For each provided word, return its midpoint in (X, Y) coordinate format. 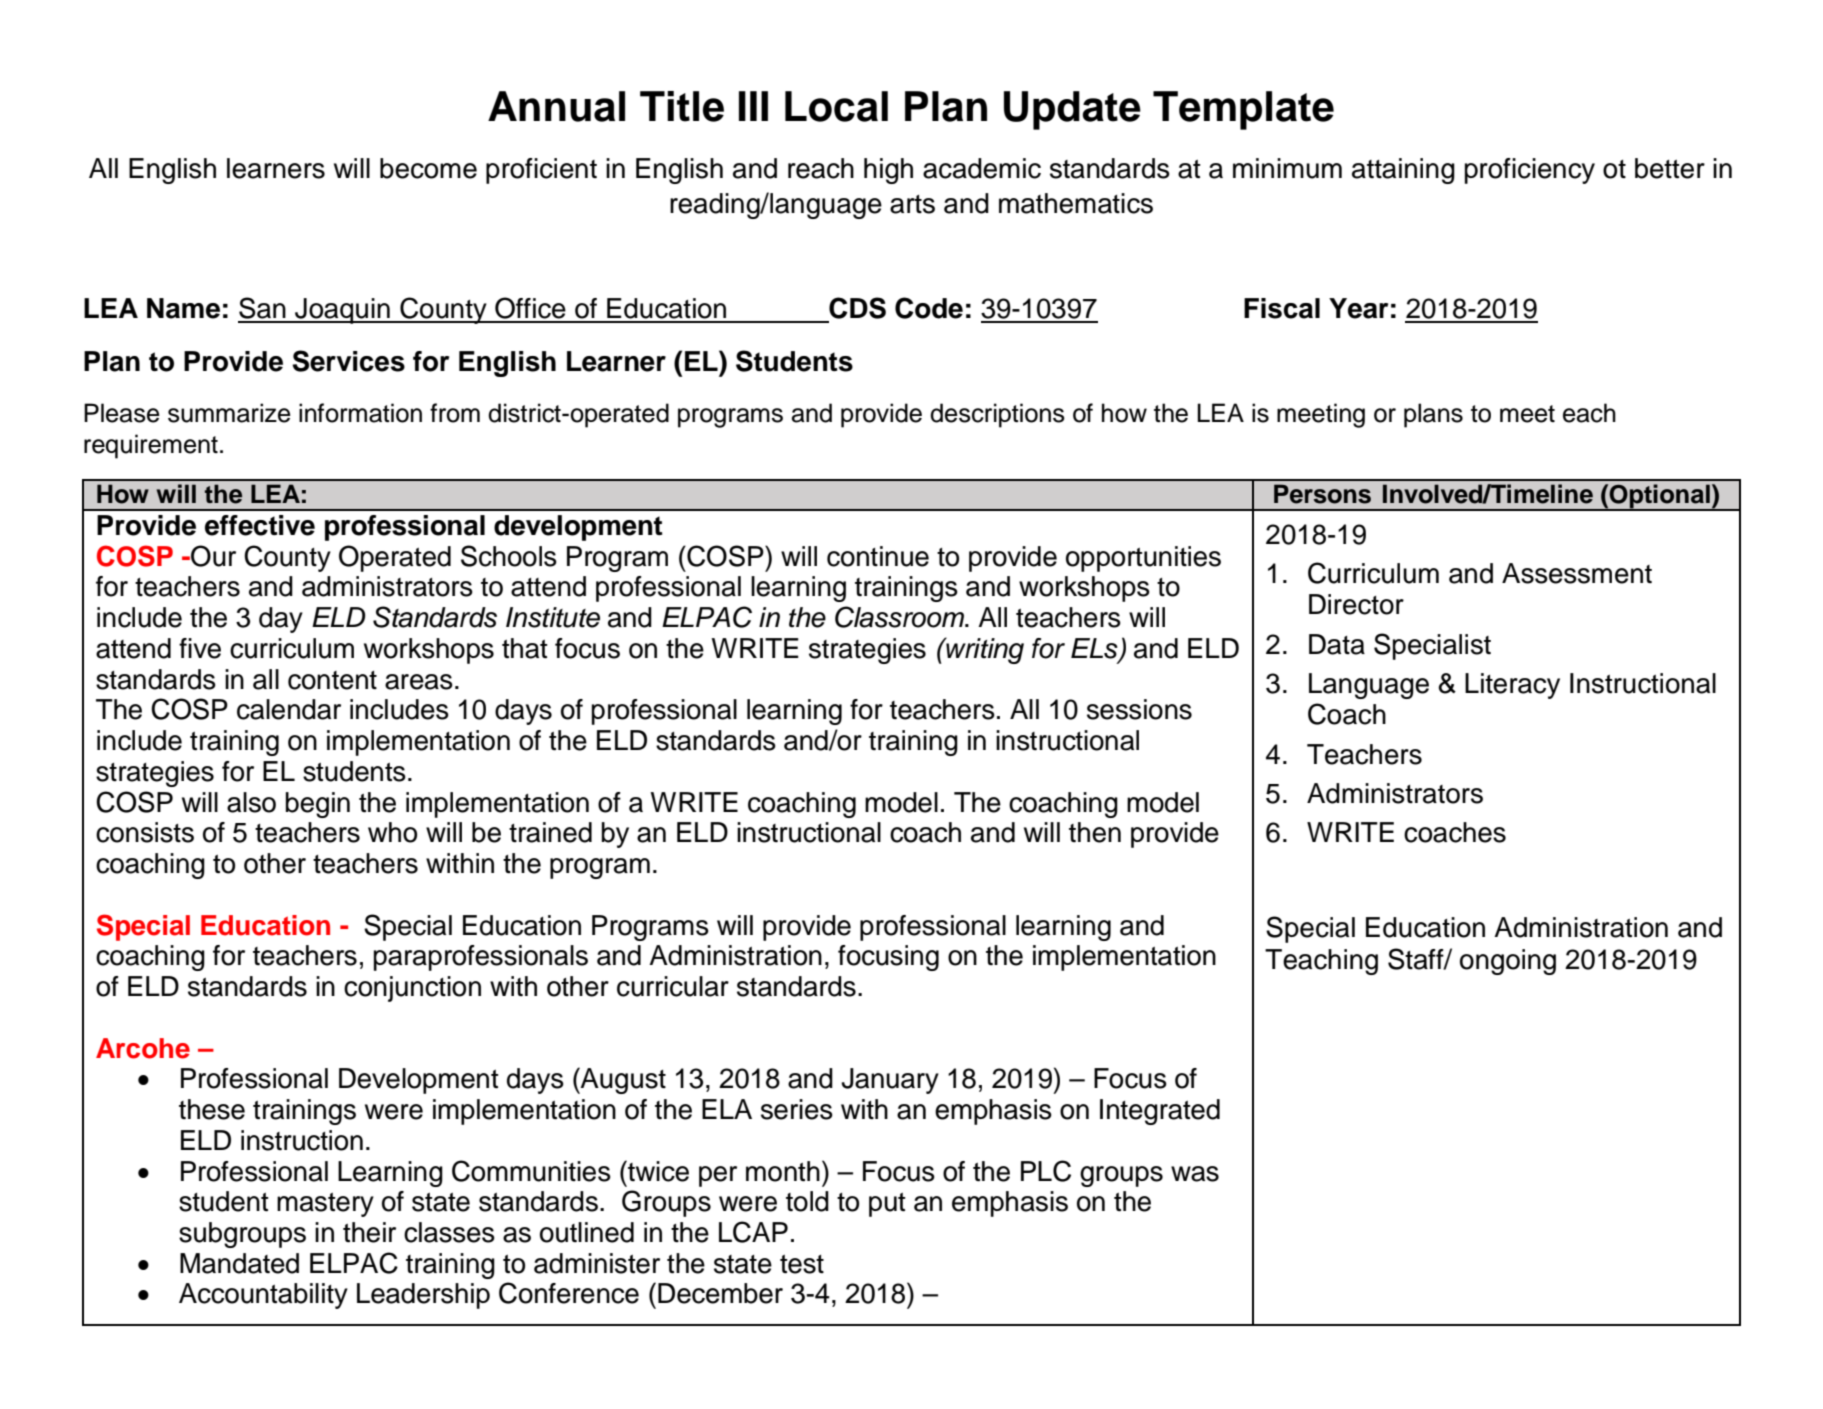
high (888, 171)
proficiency (1530, 171)
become (428, 168)
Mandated (239, 1263)
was (1195, 1174)
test (802, 1264)
